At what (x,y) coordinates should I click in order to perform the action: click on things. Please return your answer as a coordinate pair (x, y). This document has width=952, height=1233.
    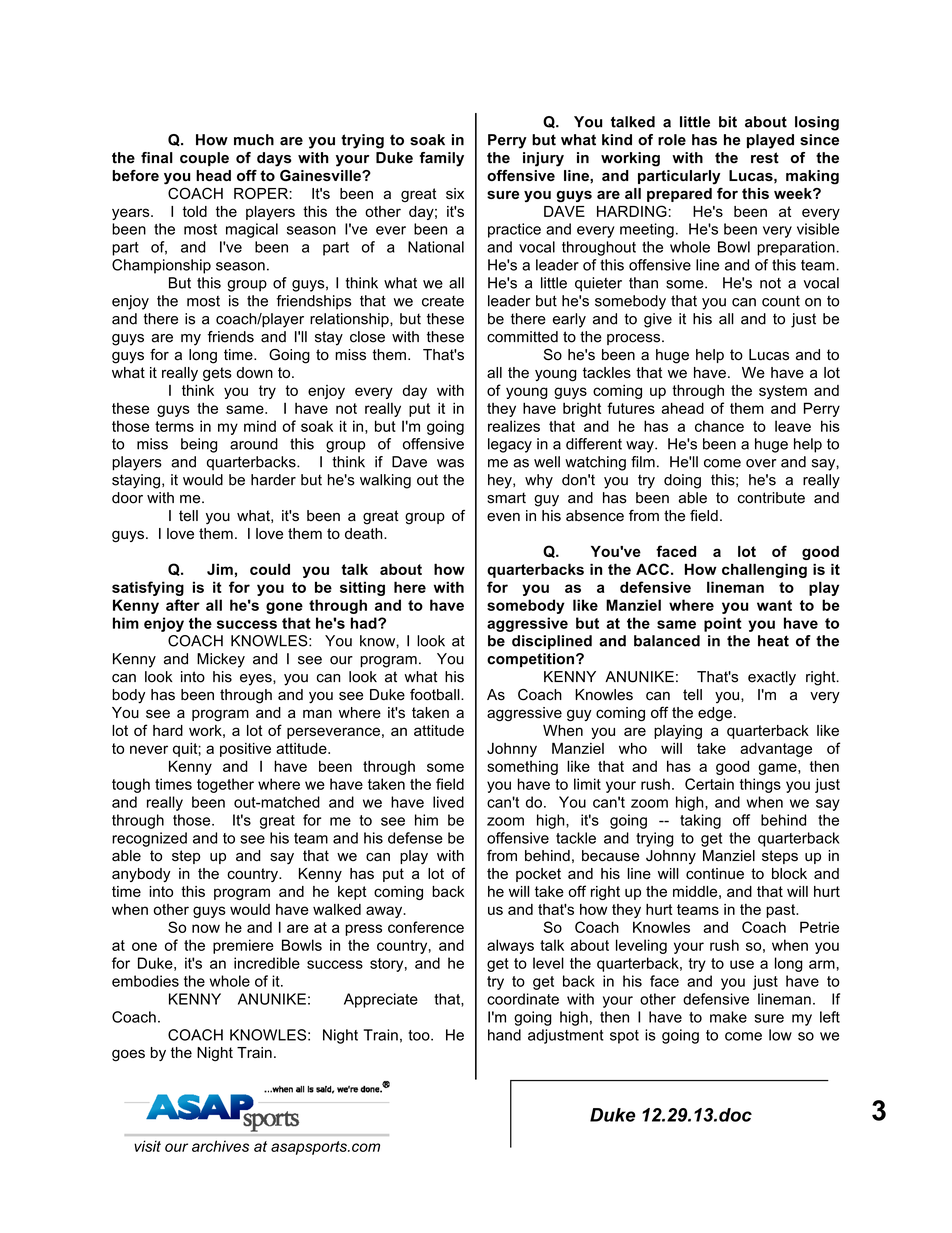
    Looking at the image, I should click on (760, 785).
